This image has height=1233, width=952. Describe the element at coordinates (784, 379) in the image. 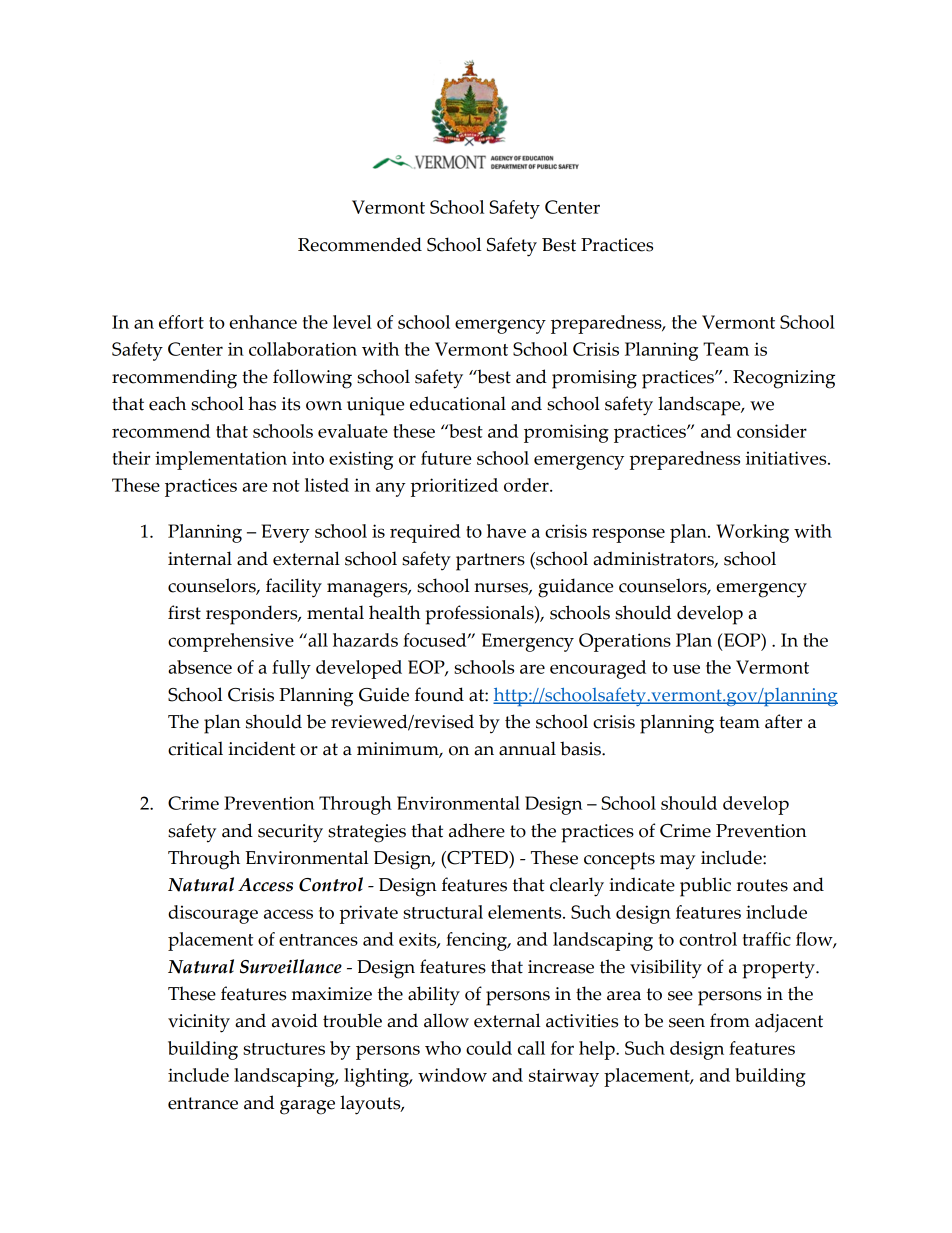

I see `Recognizing` at that location.
